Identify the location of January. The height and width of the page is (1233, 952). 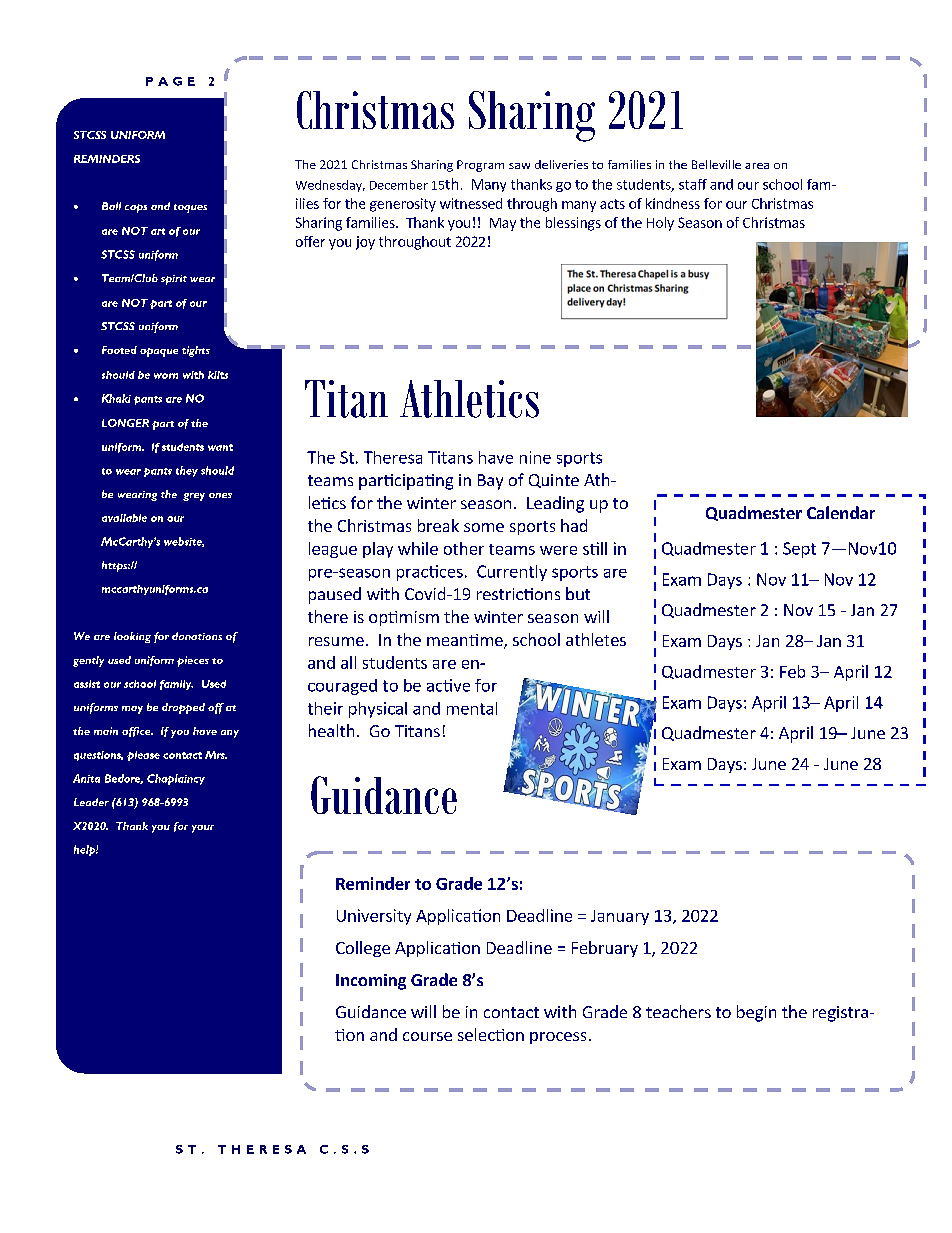
(620, 917).
